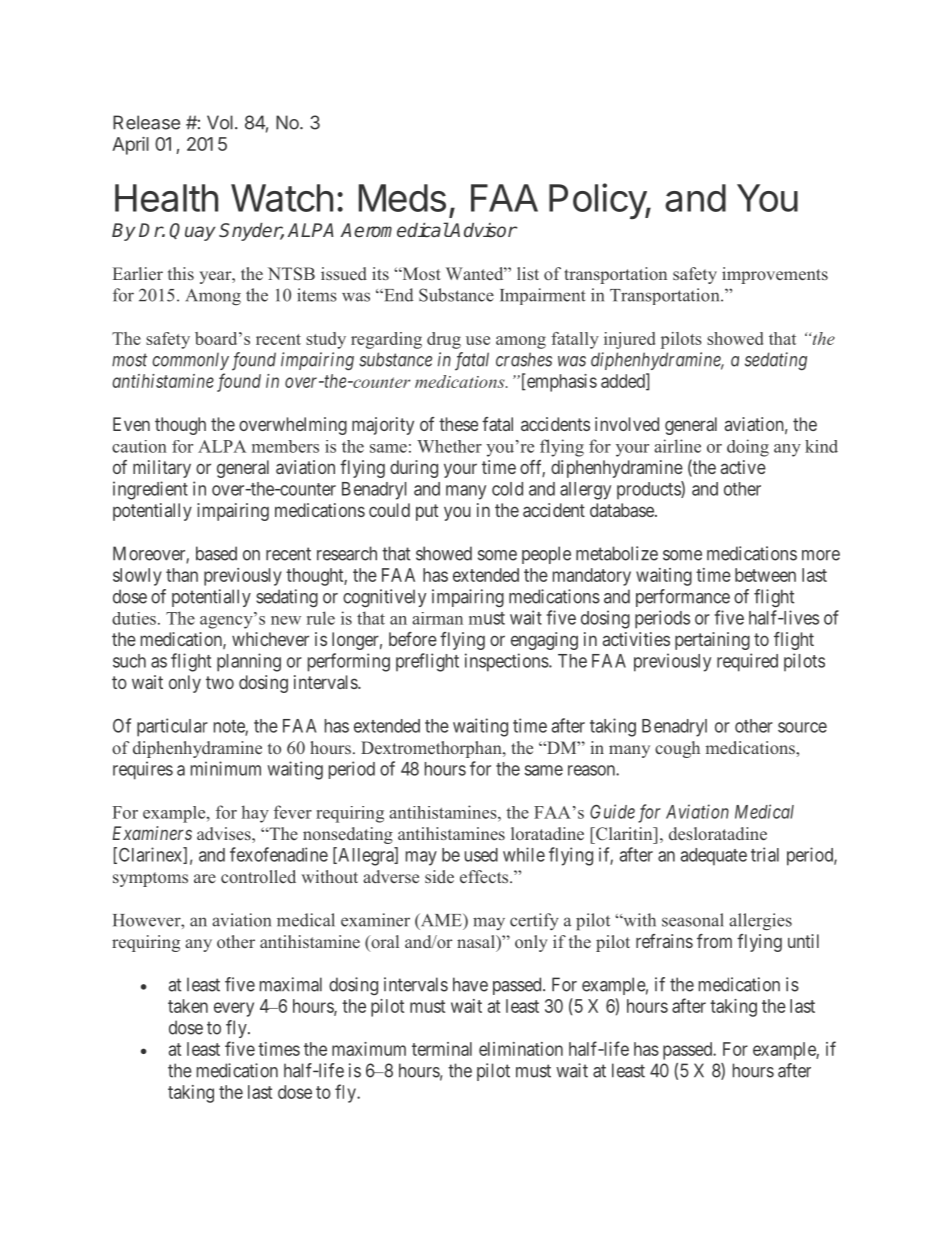 This image has width=952, height=1233. Describe the element at coordinates (162, 469) in the image. I see `military` at that location.
